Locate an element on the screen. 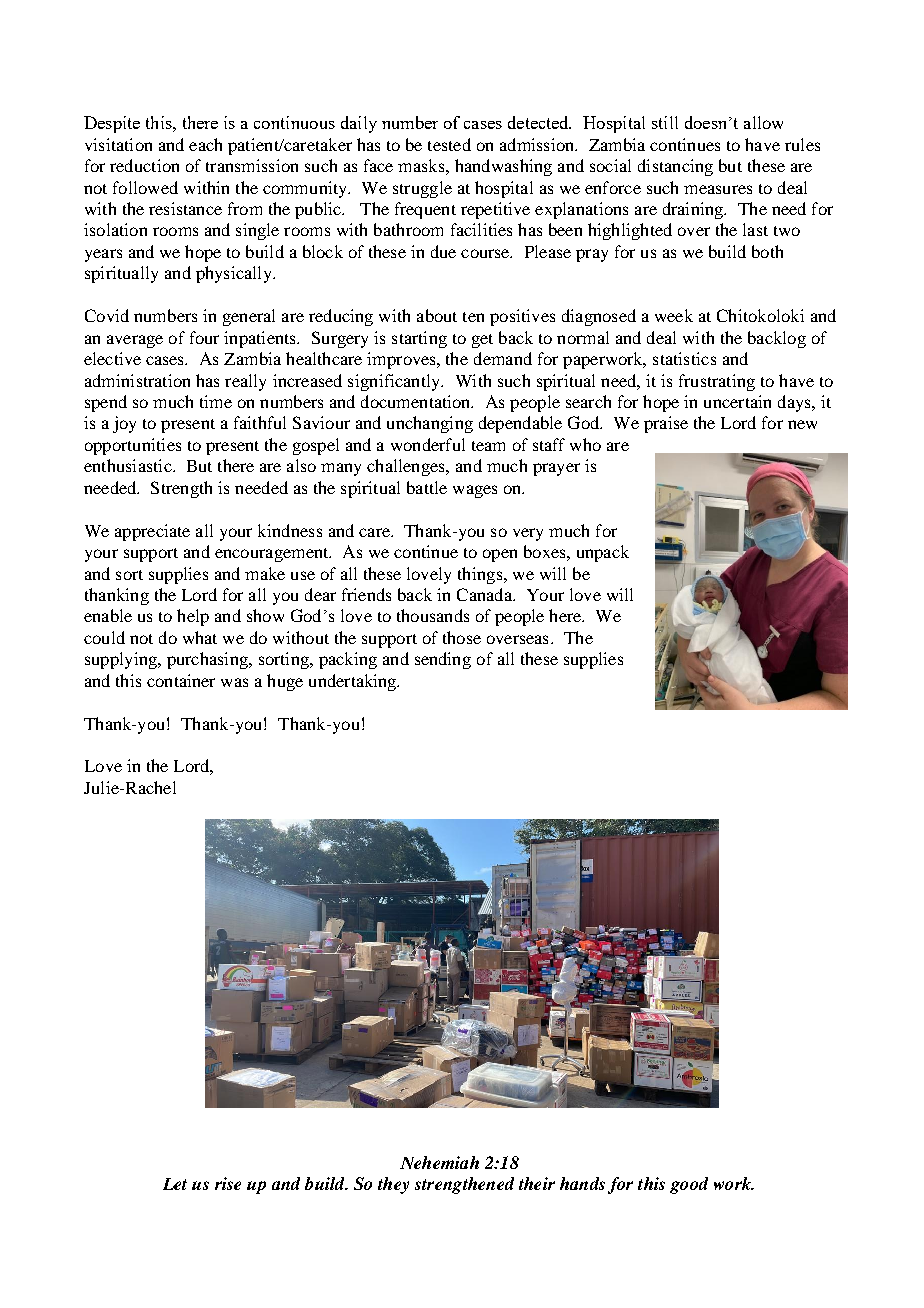  unpack is located at coordinates (603, 553).
